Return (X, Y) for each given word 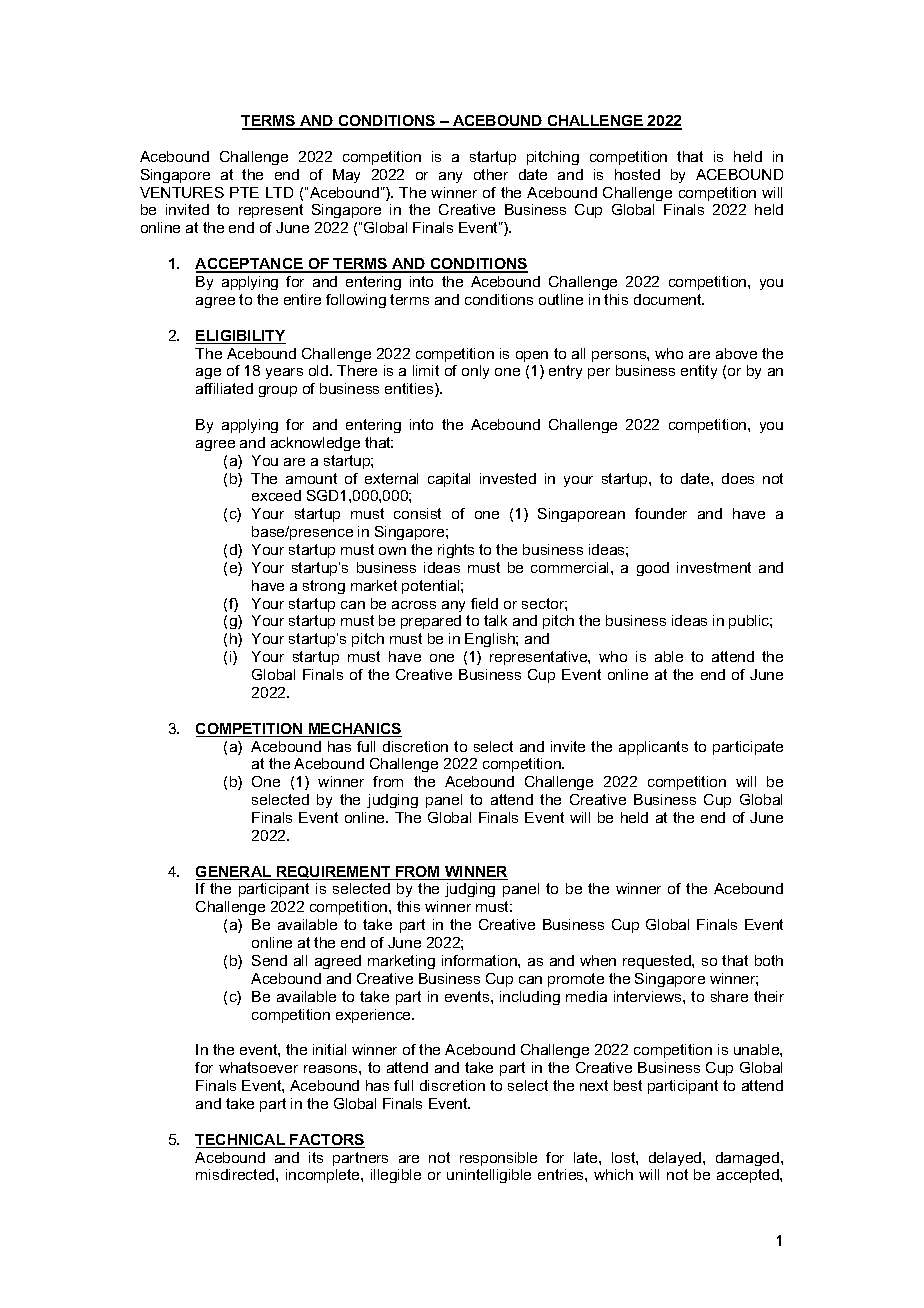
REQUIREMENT (334, 873)
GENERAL (235, 873)
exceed (276, 495)
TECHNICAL (241, 1141)
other (491, 174)
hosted (637, 174)
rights (456, 551)
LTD (279, 192)
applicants (653, 748)
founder (661, 513)
